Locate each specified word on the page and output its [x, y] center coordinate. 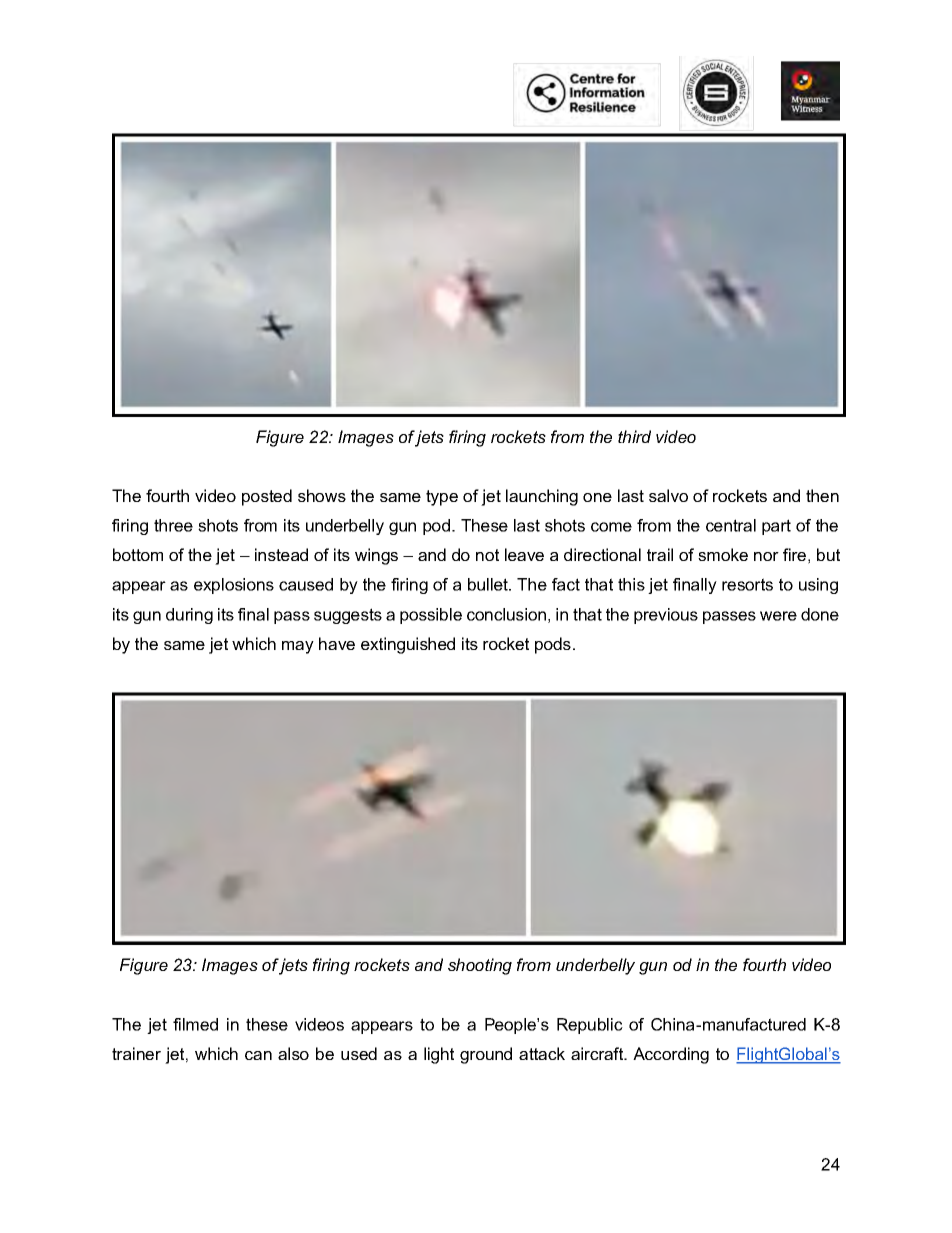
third [634, 436]
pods [553, 645]
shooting [480, 966]
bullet [489, 584]
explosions [234, 586]
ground [486, 1055]
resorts [747, 584]
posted [267, 497]
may [298, 647]
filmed [195, 1024]
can [258, 1055]
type [442, 498]
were [778, 616]
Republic [590, 1026]
